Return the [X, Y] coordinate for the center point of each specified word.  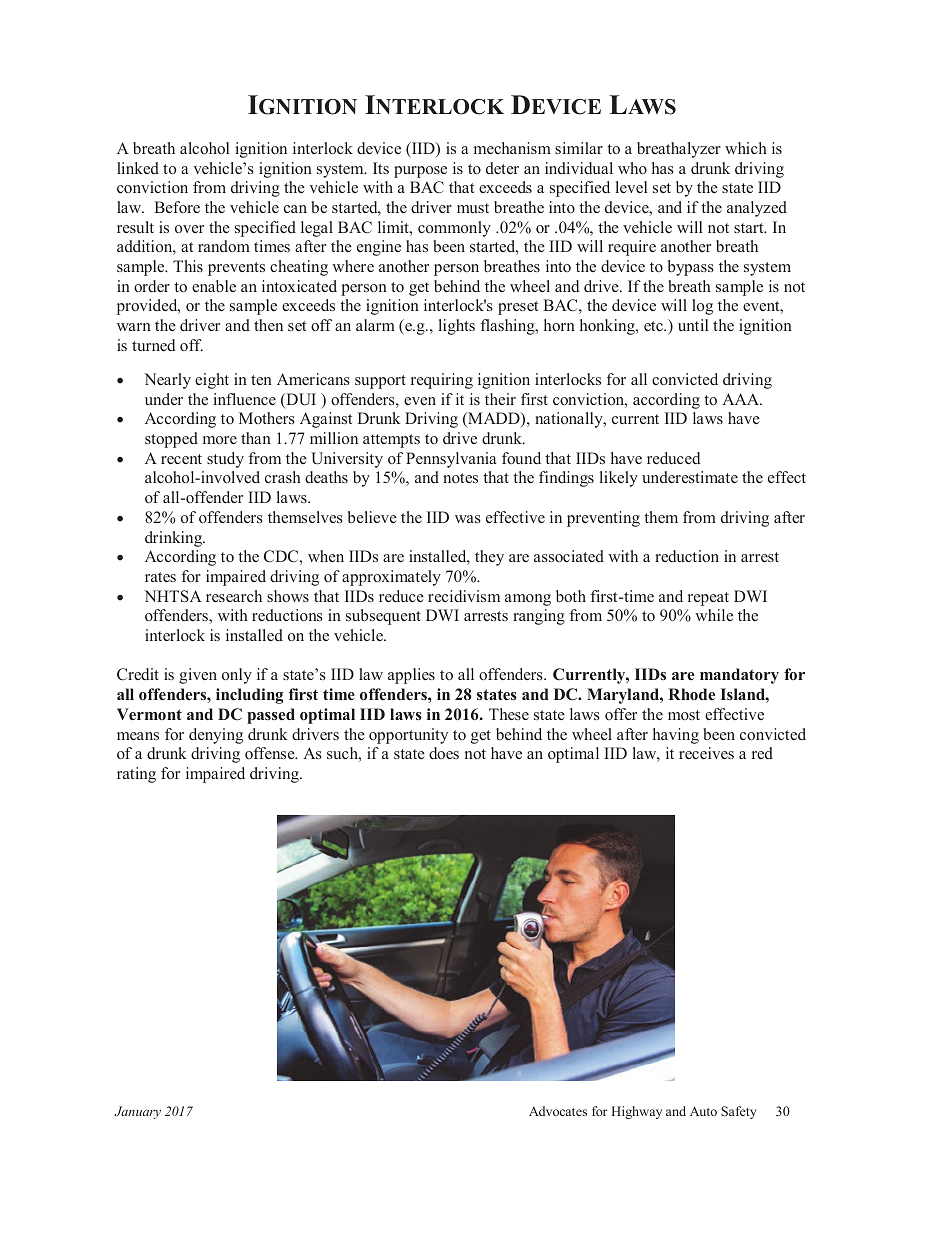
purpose [420, 172]
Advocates [558, 1111]
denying [216, 736]
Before [177, 207]
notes [460, 478]
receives [706, 753]
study [225, 460]
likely [619, 479]
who [632, 168]
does [444, 753]
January [137, 1112]
